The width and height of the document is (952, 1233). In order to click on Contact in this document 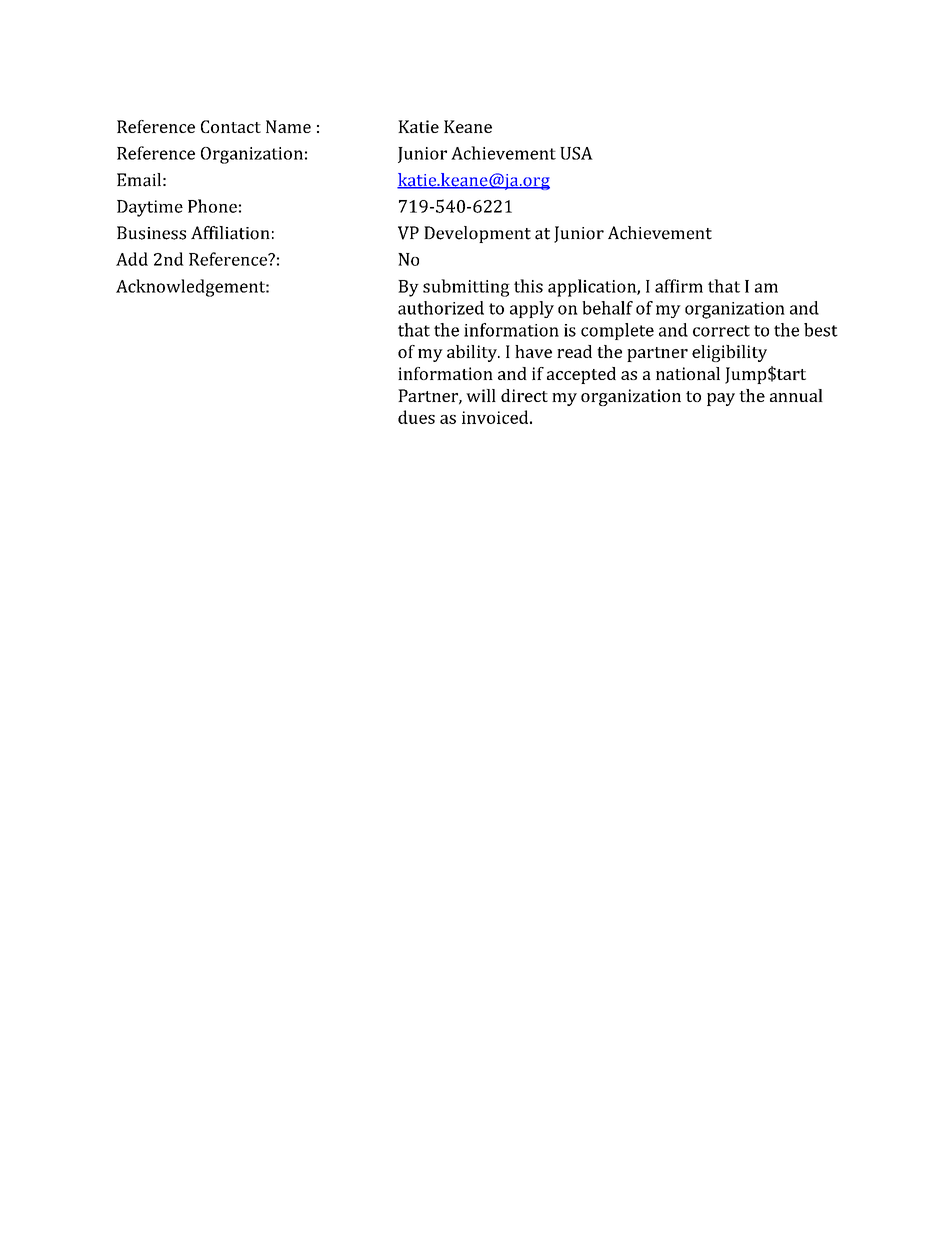, I will do `click(231, 126)`.
